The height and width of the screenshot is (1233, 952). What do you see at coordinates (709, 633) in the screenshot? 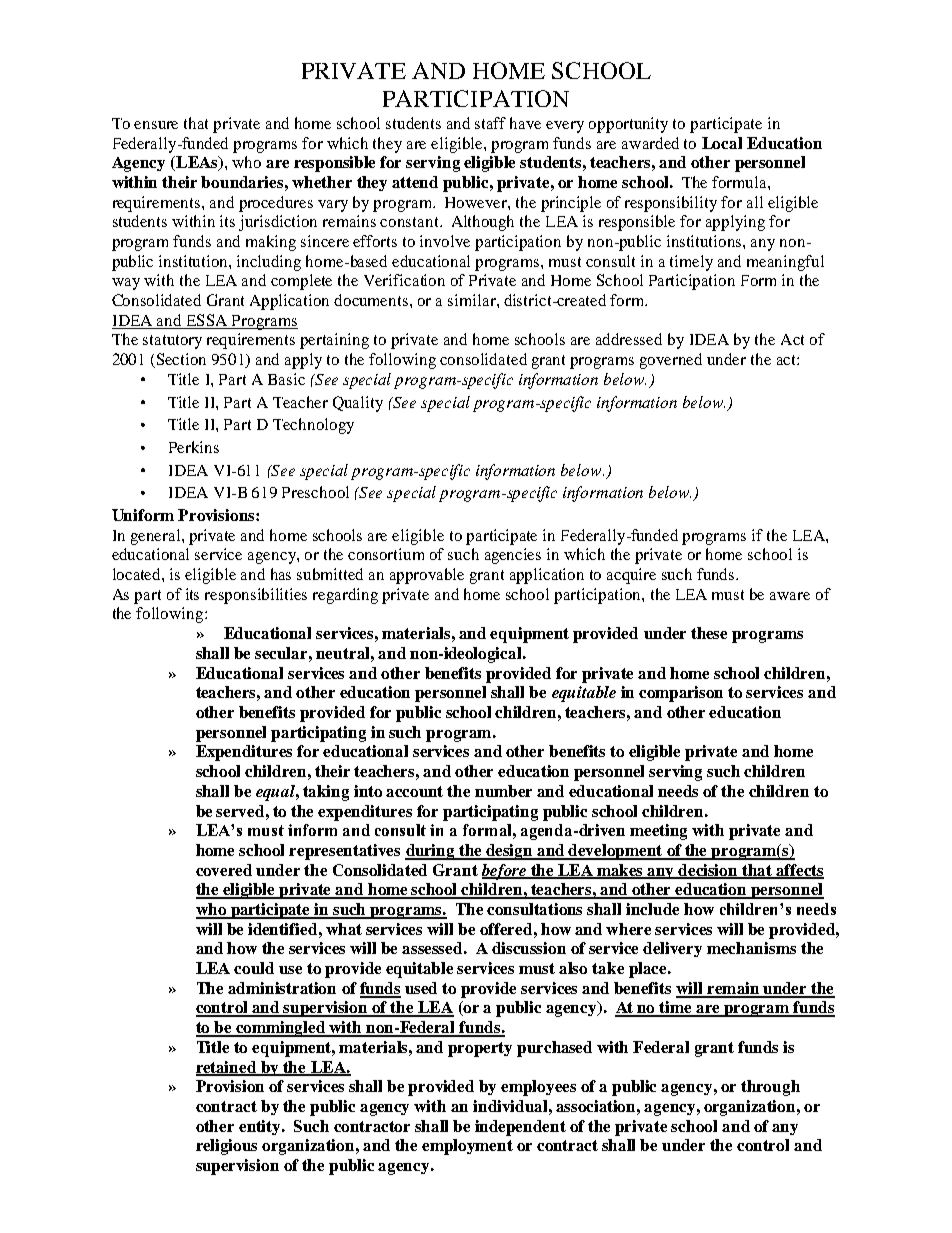
I see `these` at bounding box center [709, 633].
